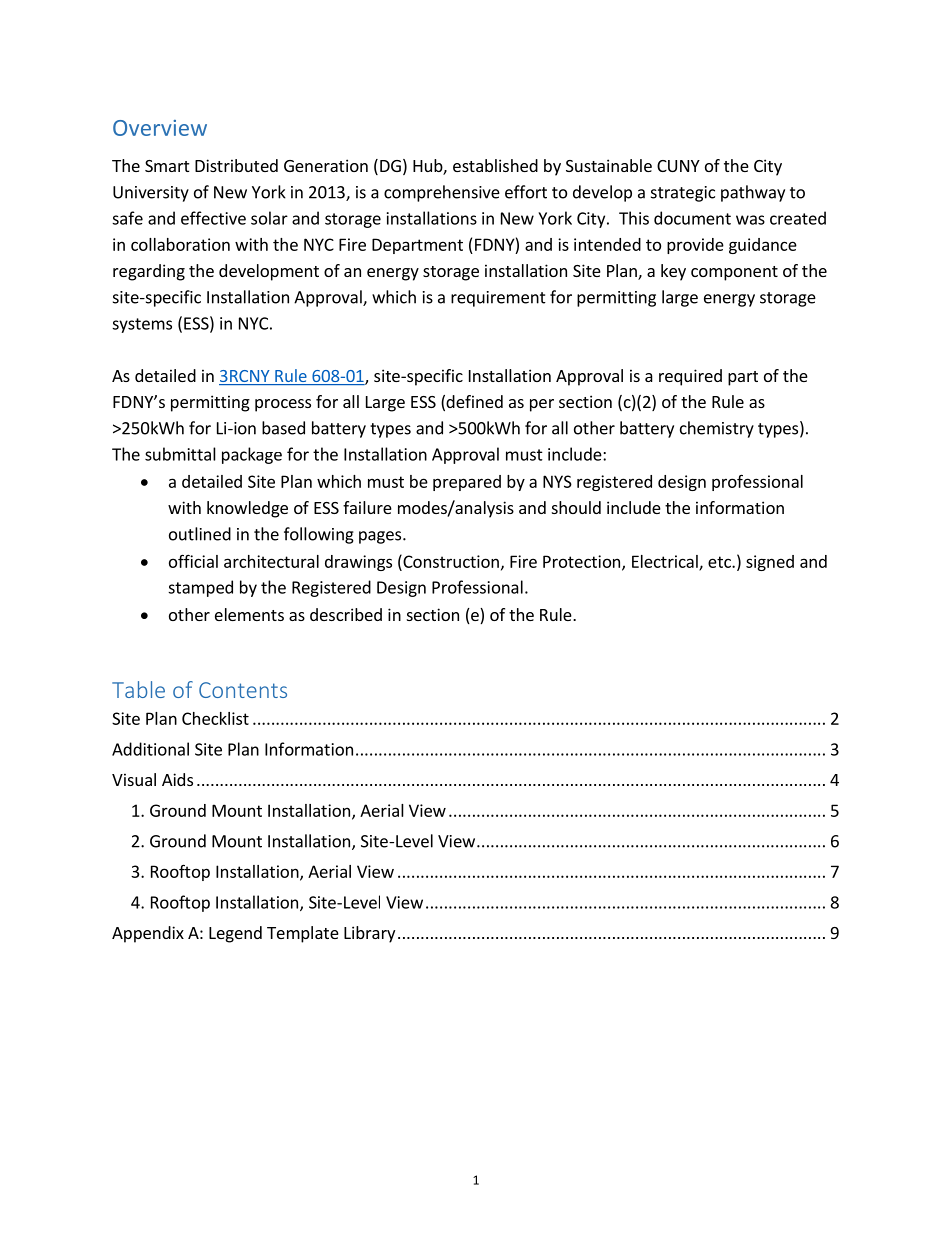 This screenshot has width=952, height=1233. Describe the element at coordinates (442, 193) in the screenshot. I see `comprehensive` at that location.
